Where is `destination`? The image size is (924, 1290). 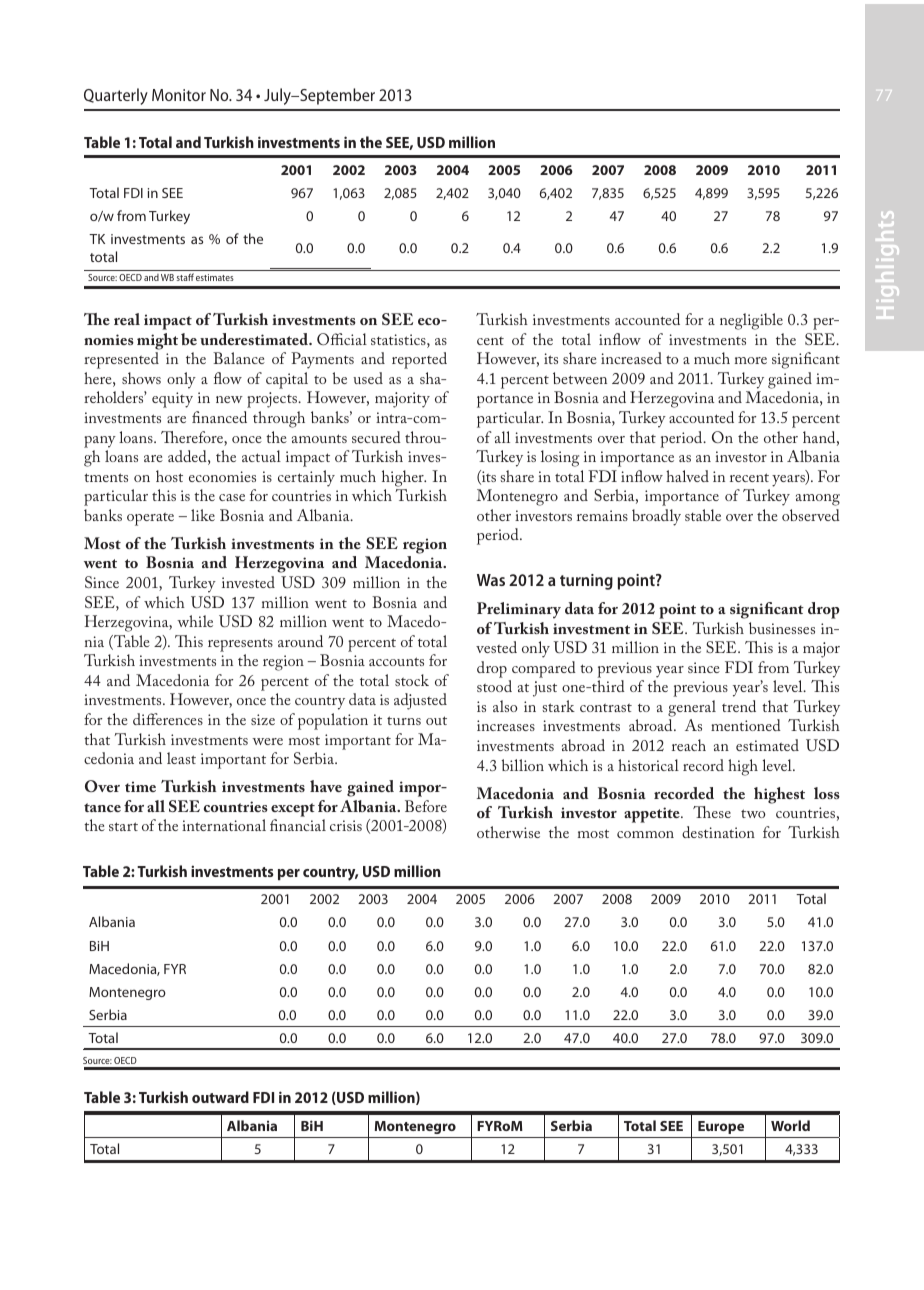
destination is located at coordinates (718, 832).
